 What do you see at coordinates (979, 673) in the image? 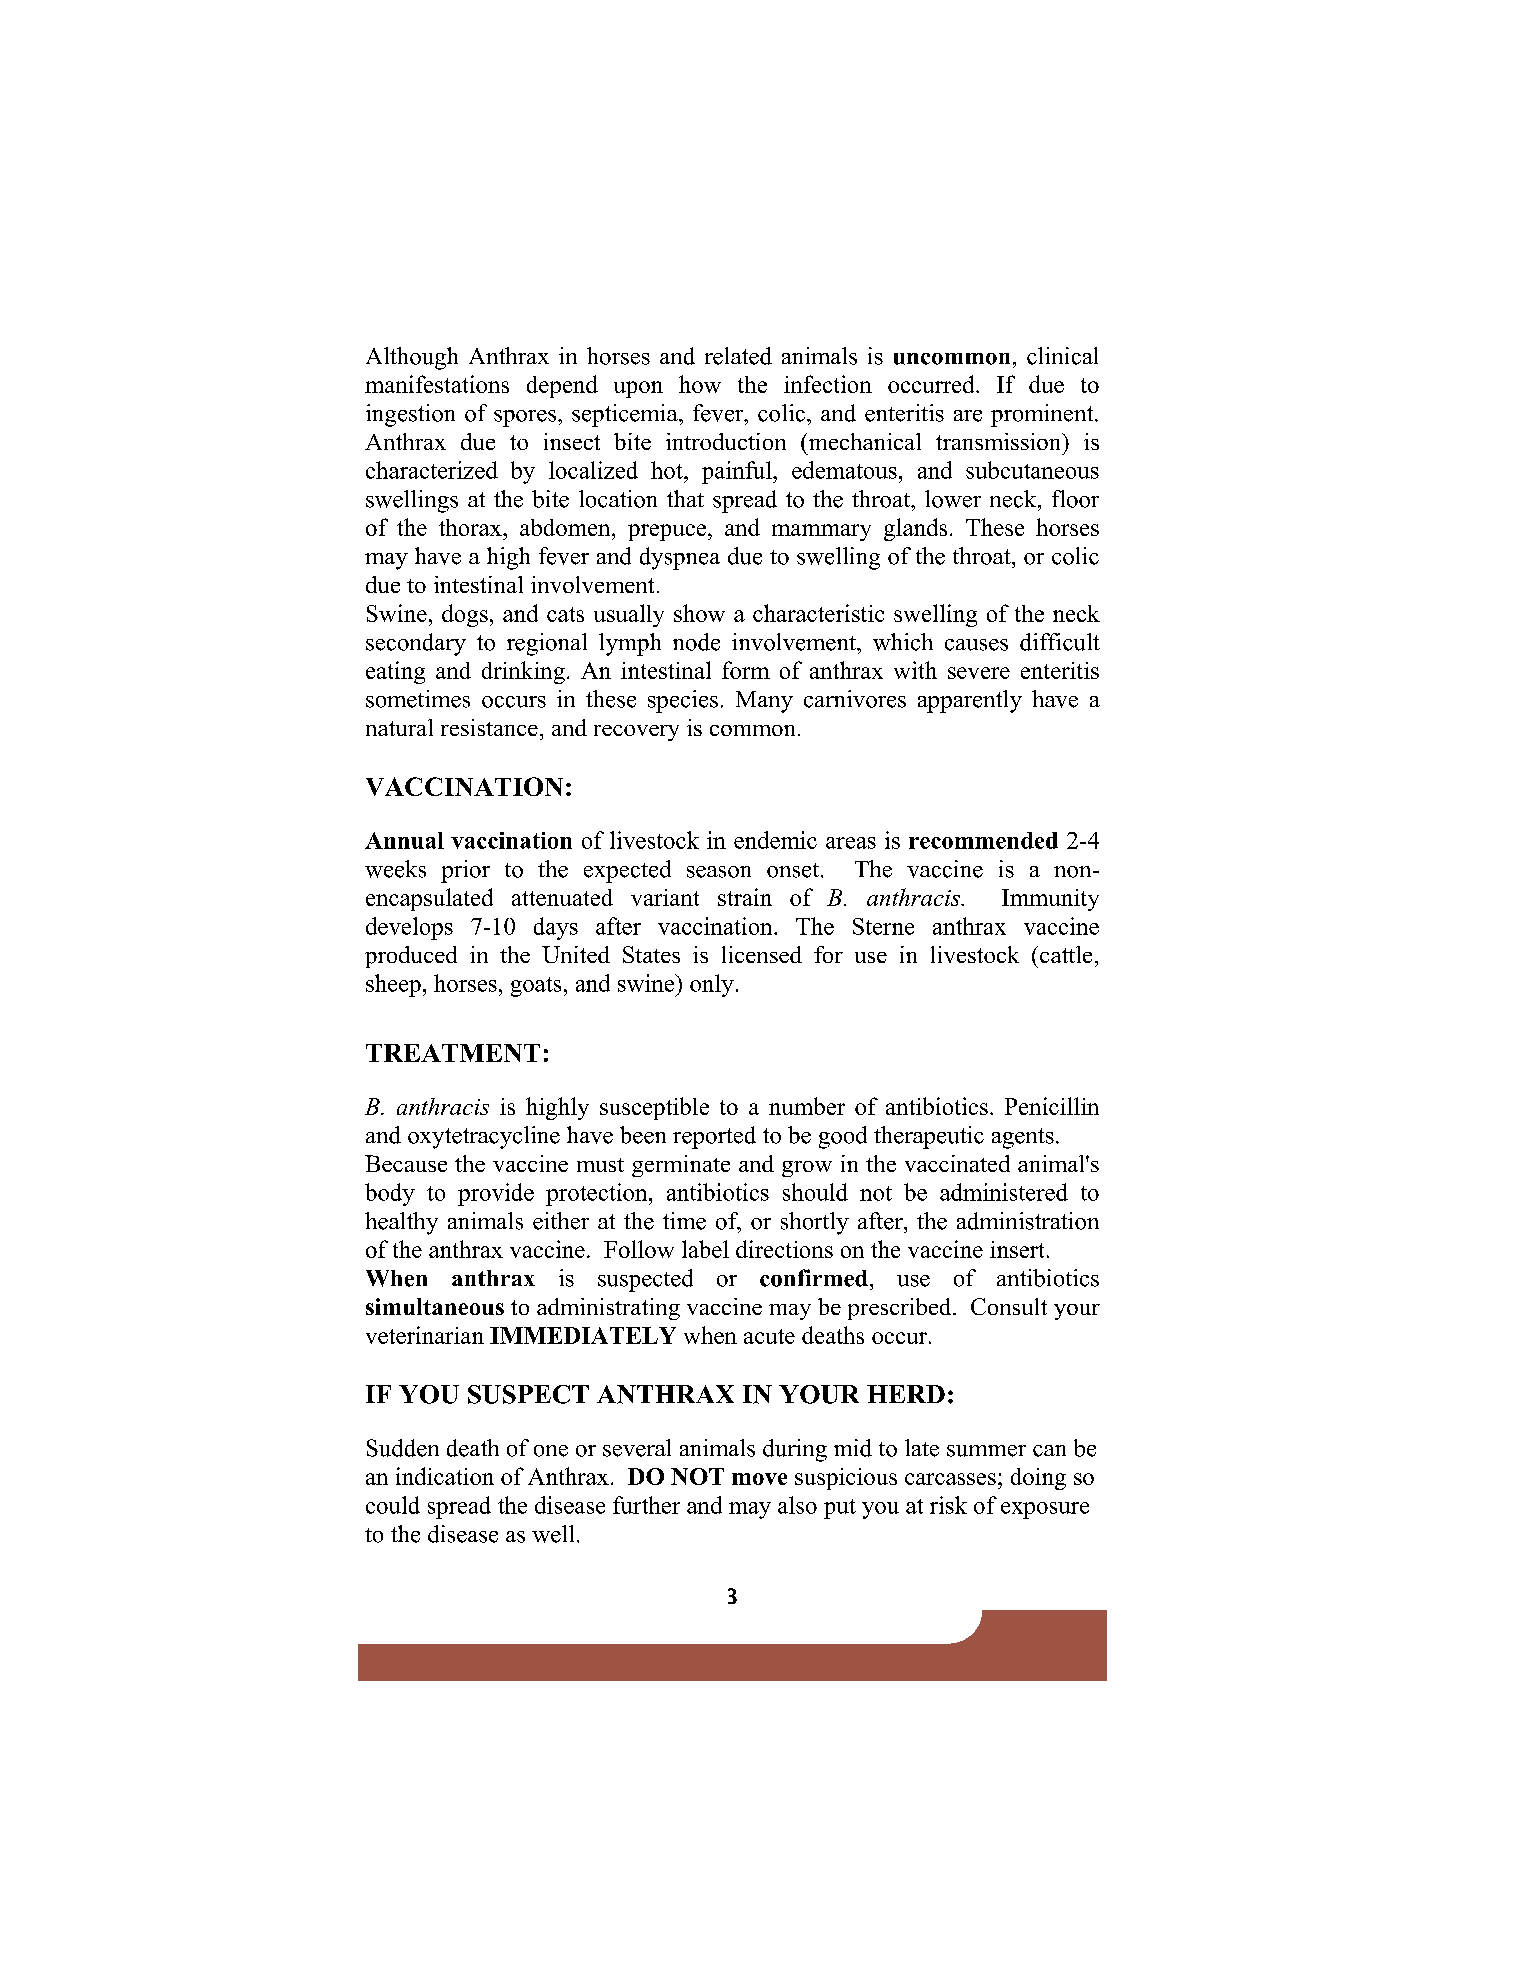
I see `severe` at bounding box center [979, 673].
